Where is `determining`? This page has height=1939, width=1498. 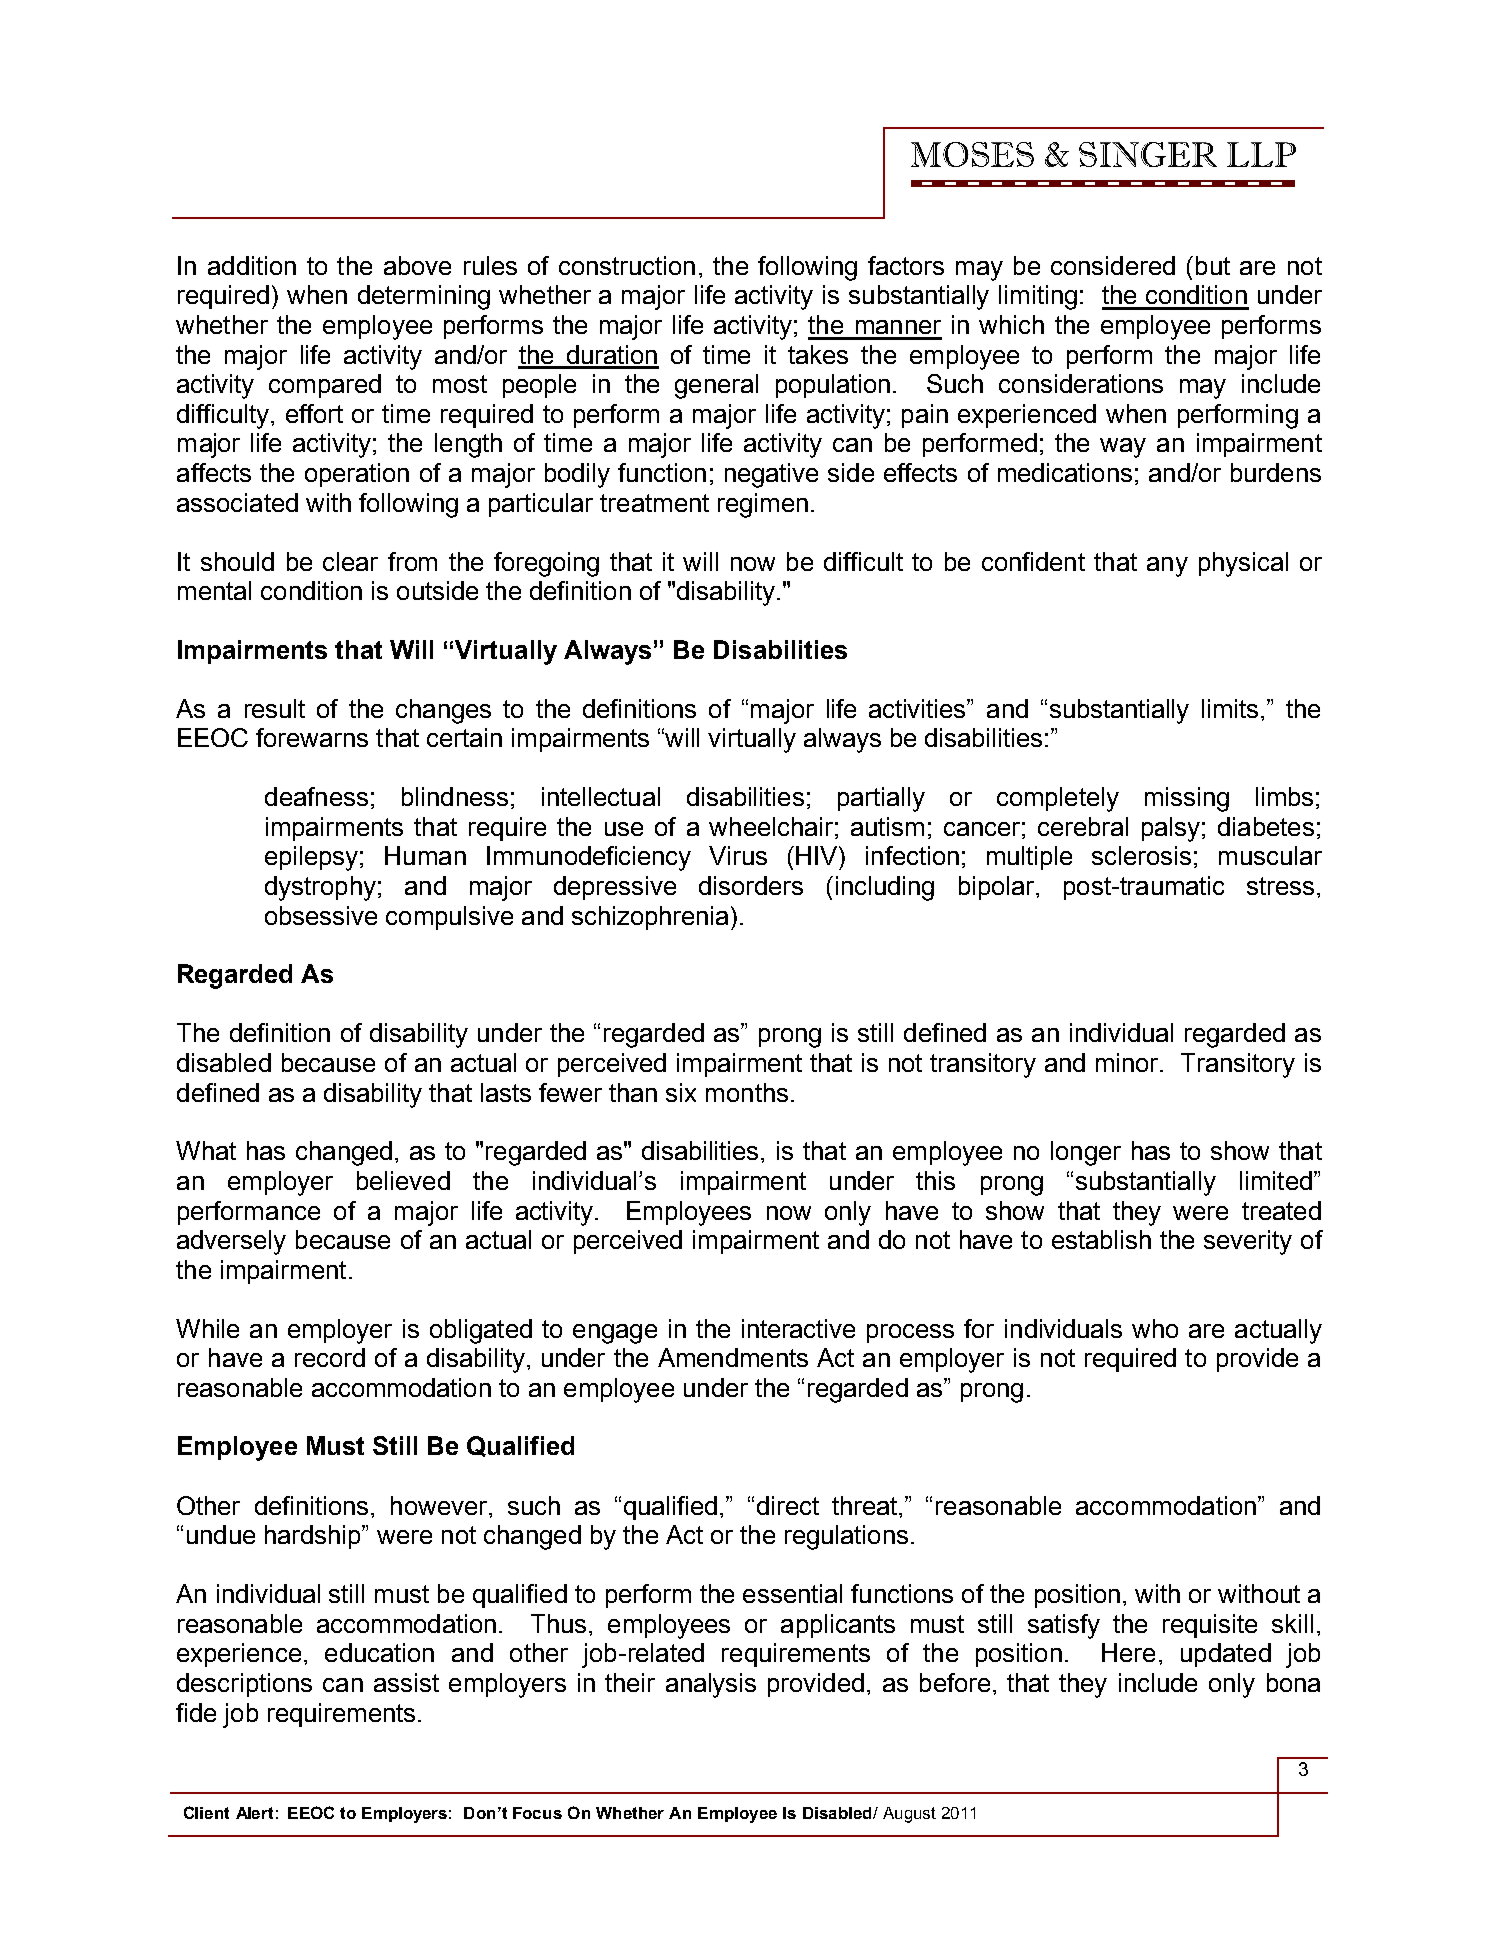
determining is located at coordinates (424, 297).
